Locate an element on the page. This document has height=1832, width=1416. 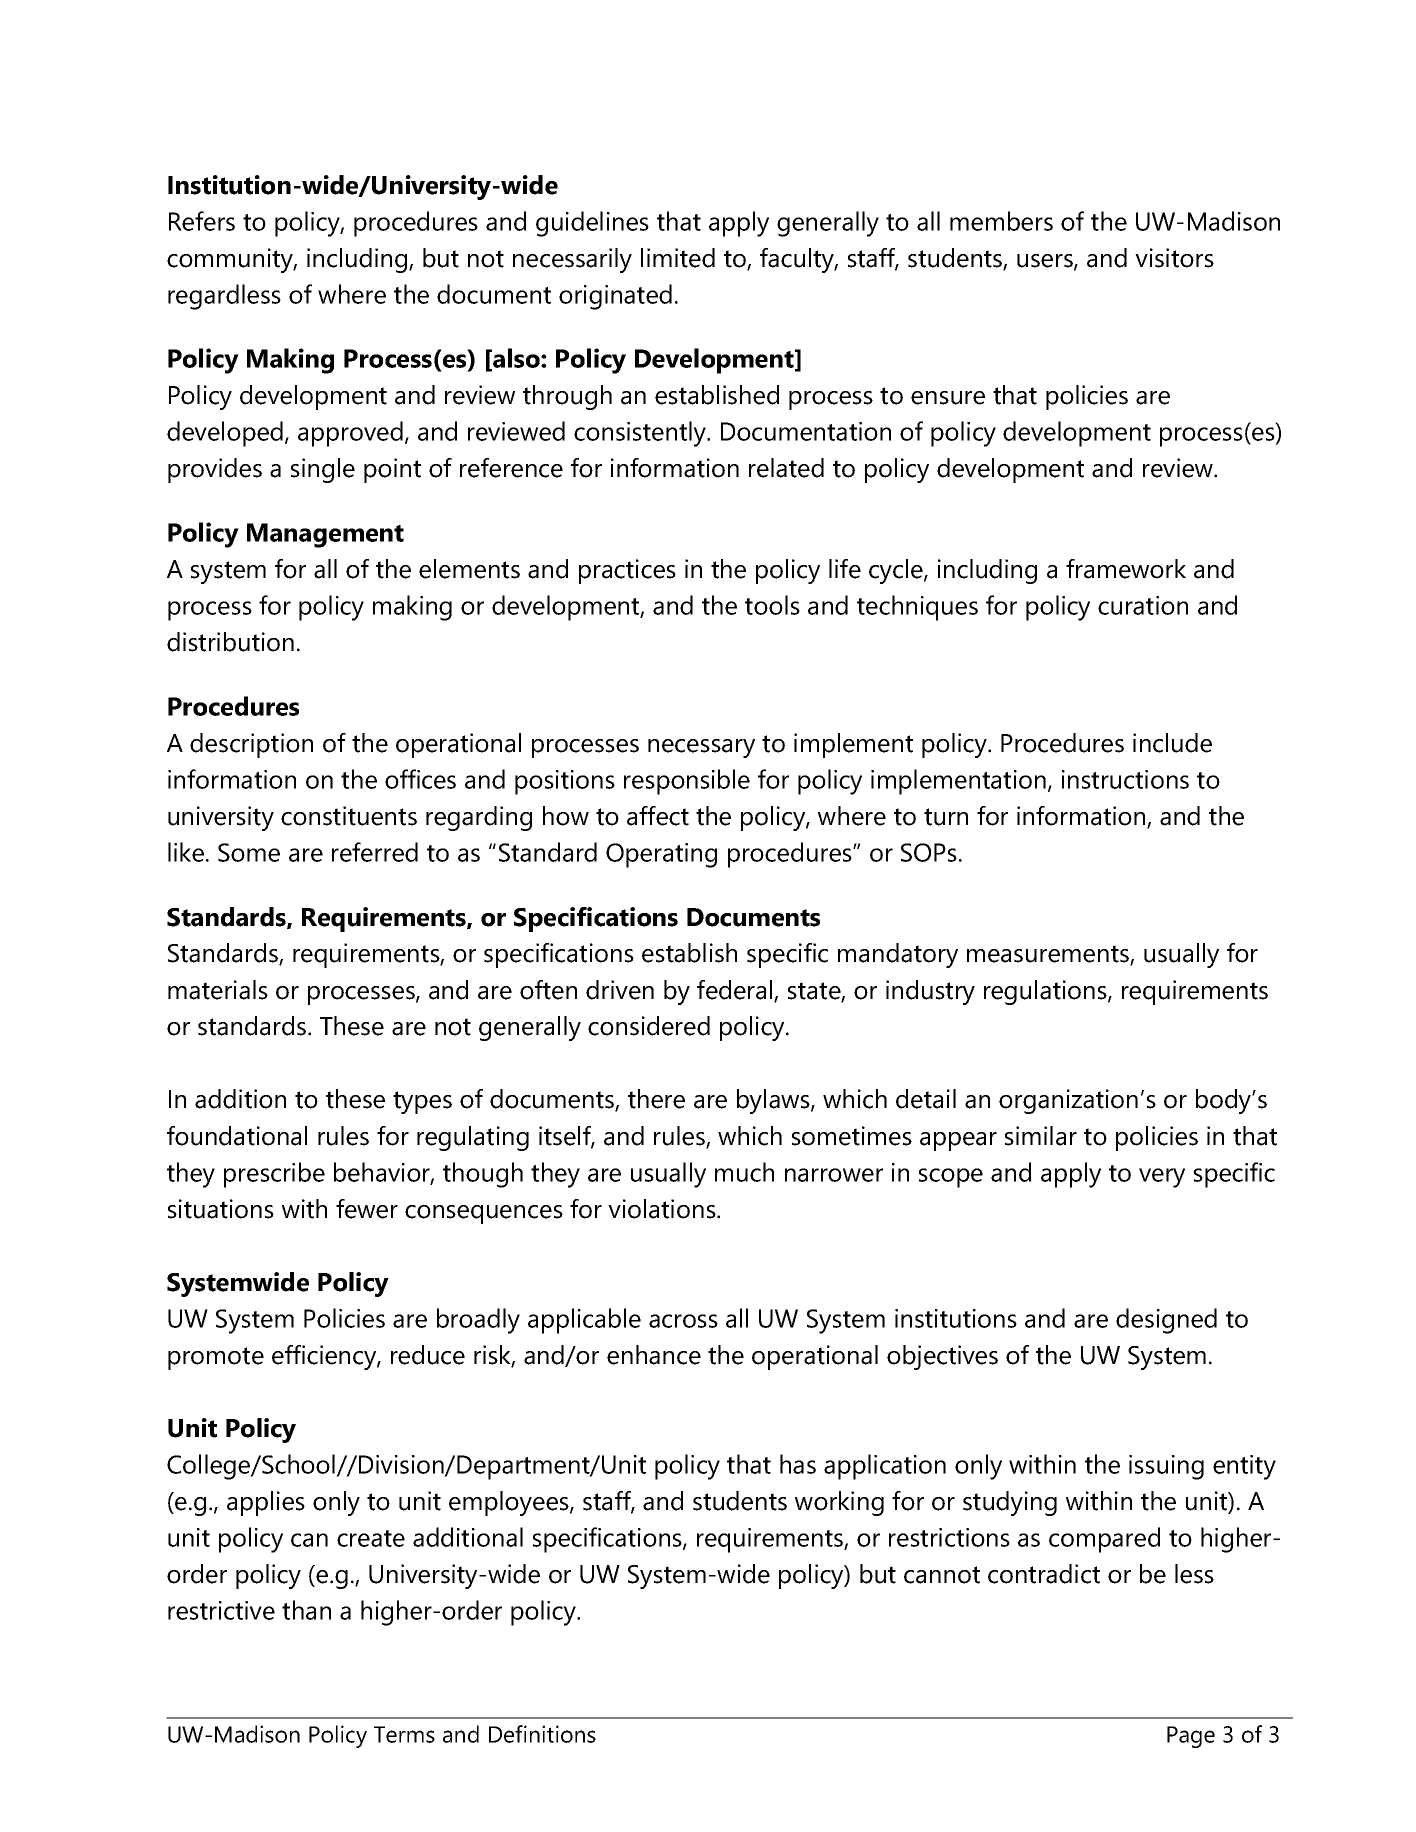
federal is located at coordinates (736, 991).
